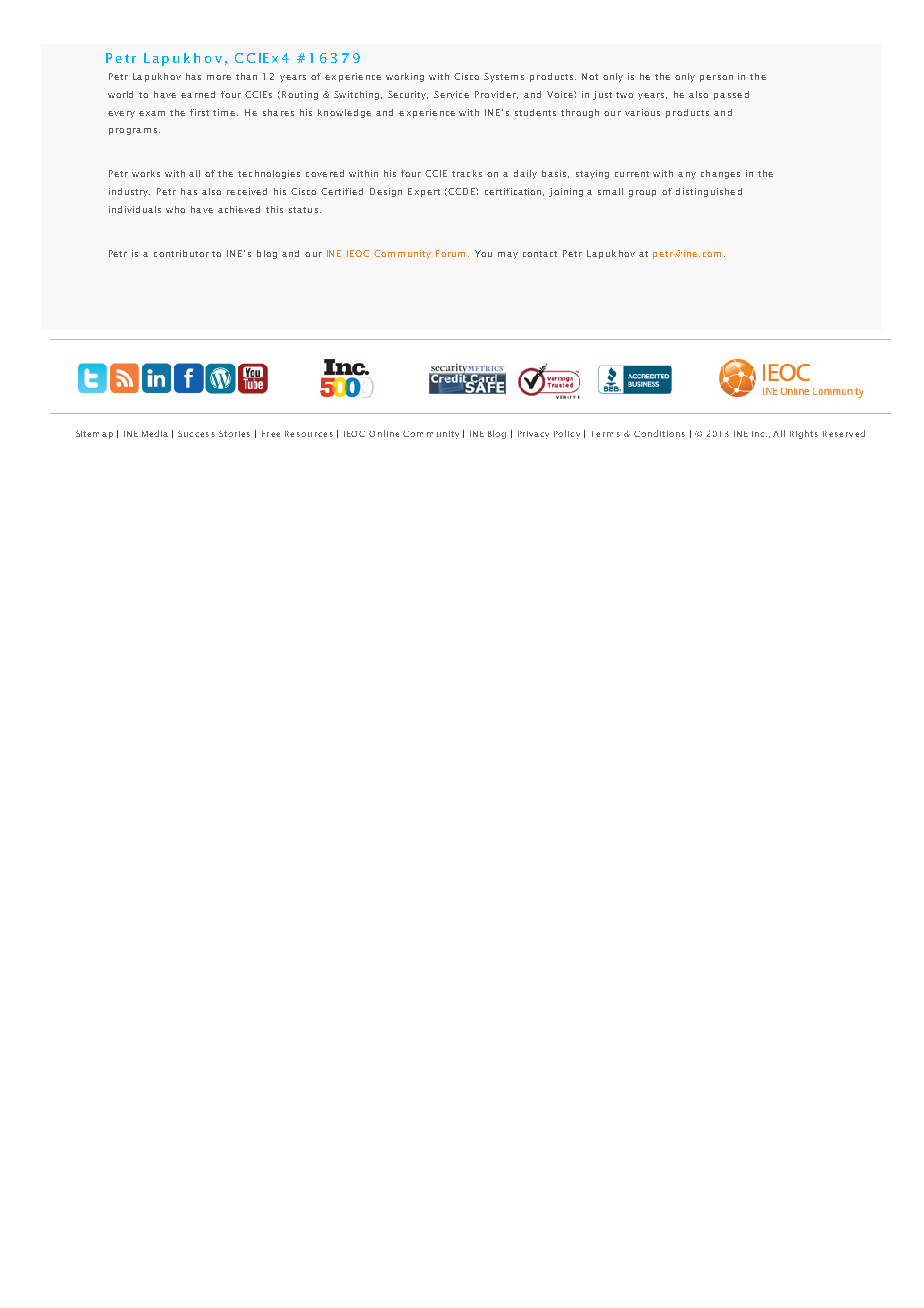  Describe the element at coordinates (146, 173) in the screenshot. I see `works` at that location.
